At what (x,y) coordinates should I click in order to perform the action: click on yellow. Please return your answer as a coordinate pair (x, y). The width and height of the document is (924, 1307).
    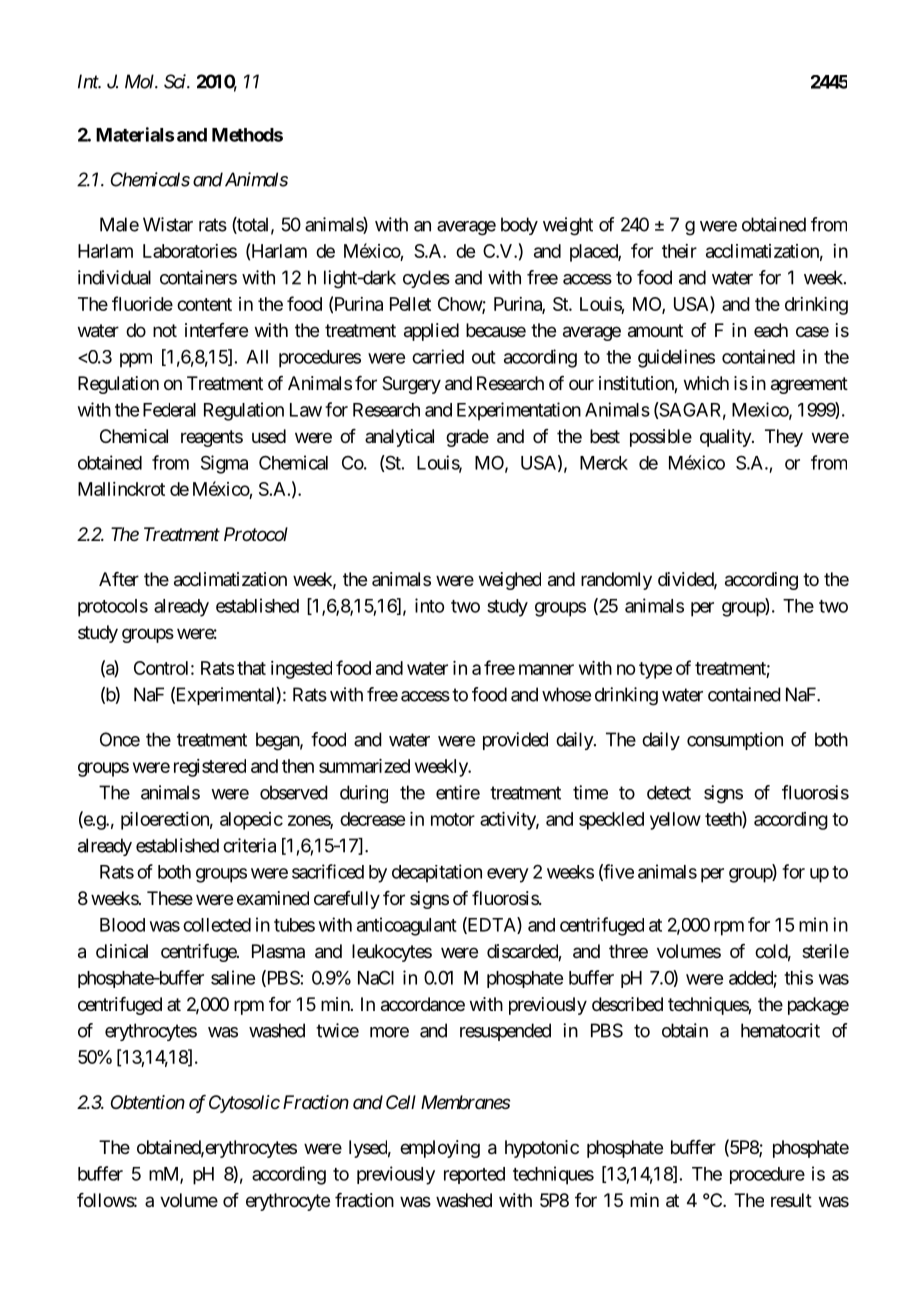
    Looking at the image, I should click on (675, 821).
